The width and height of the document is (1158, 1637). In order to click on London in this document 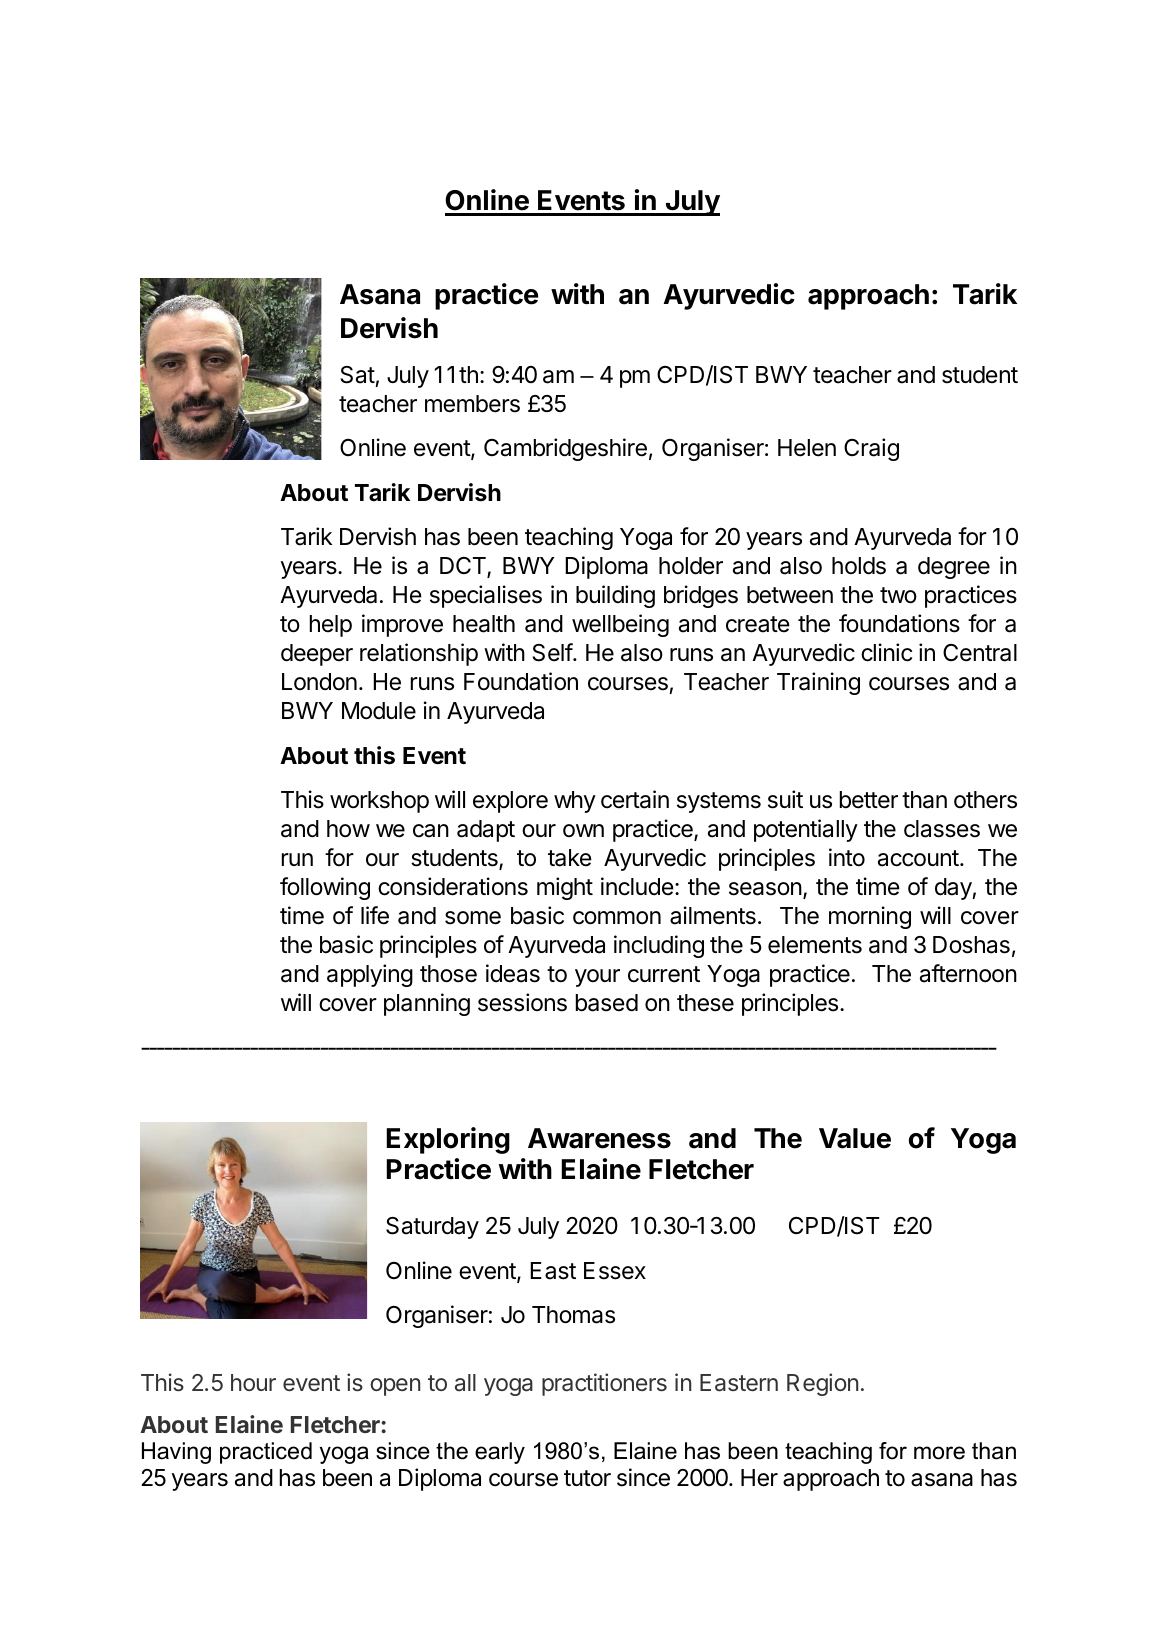, I will do `click(319, 682)`.
